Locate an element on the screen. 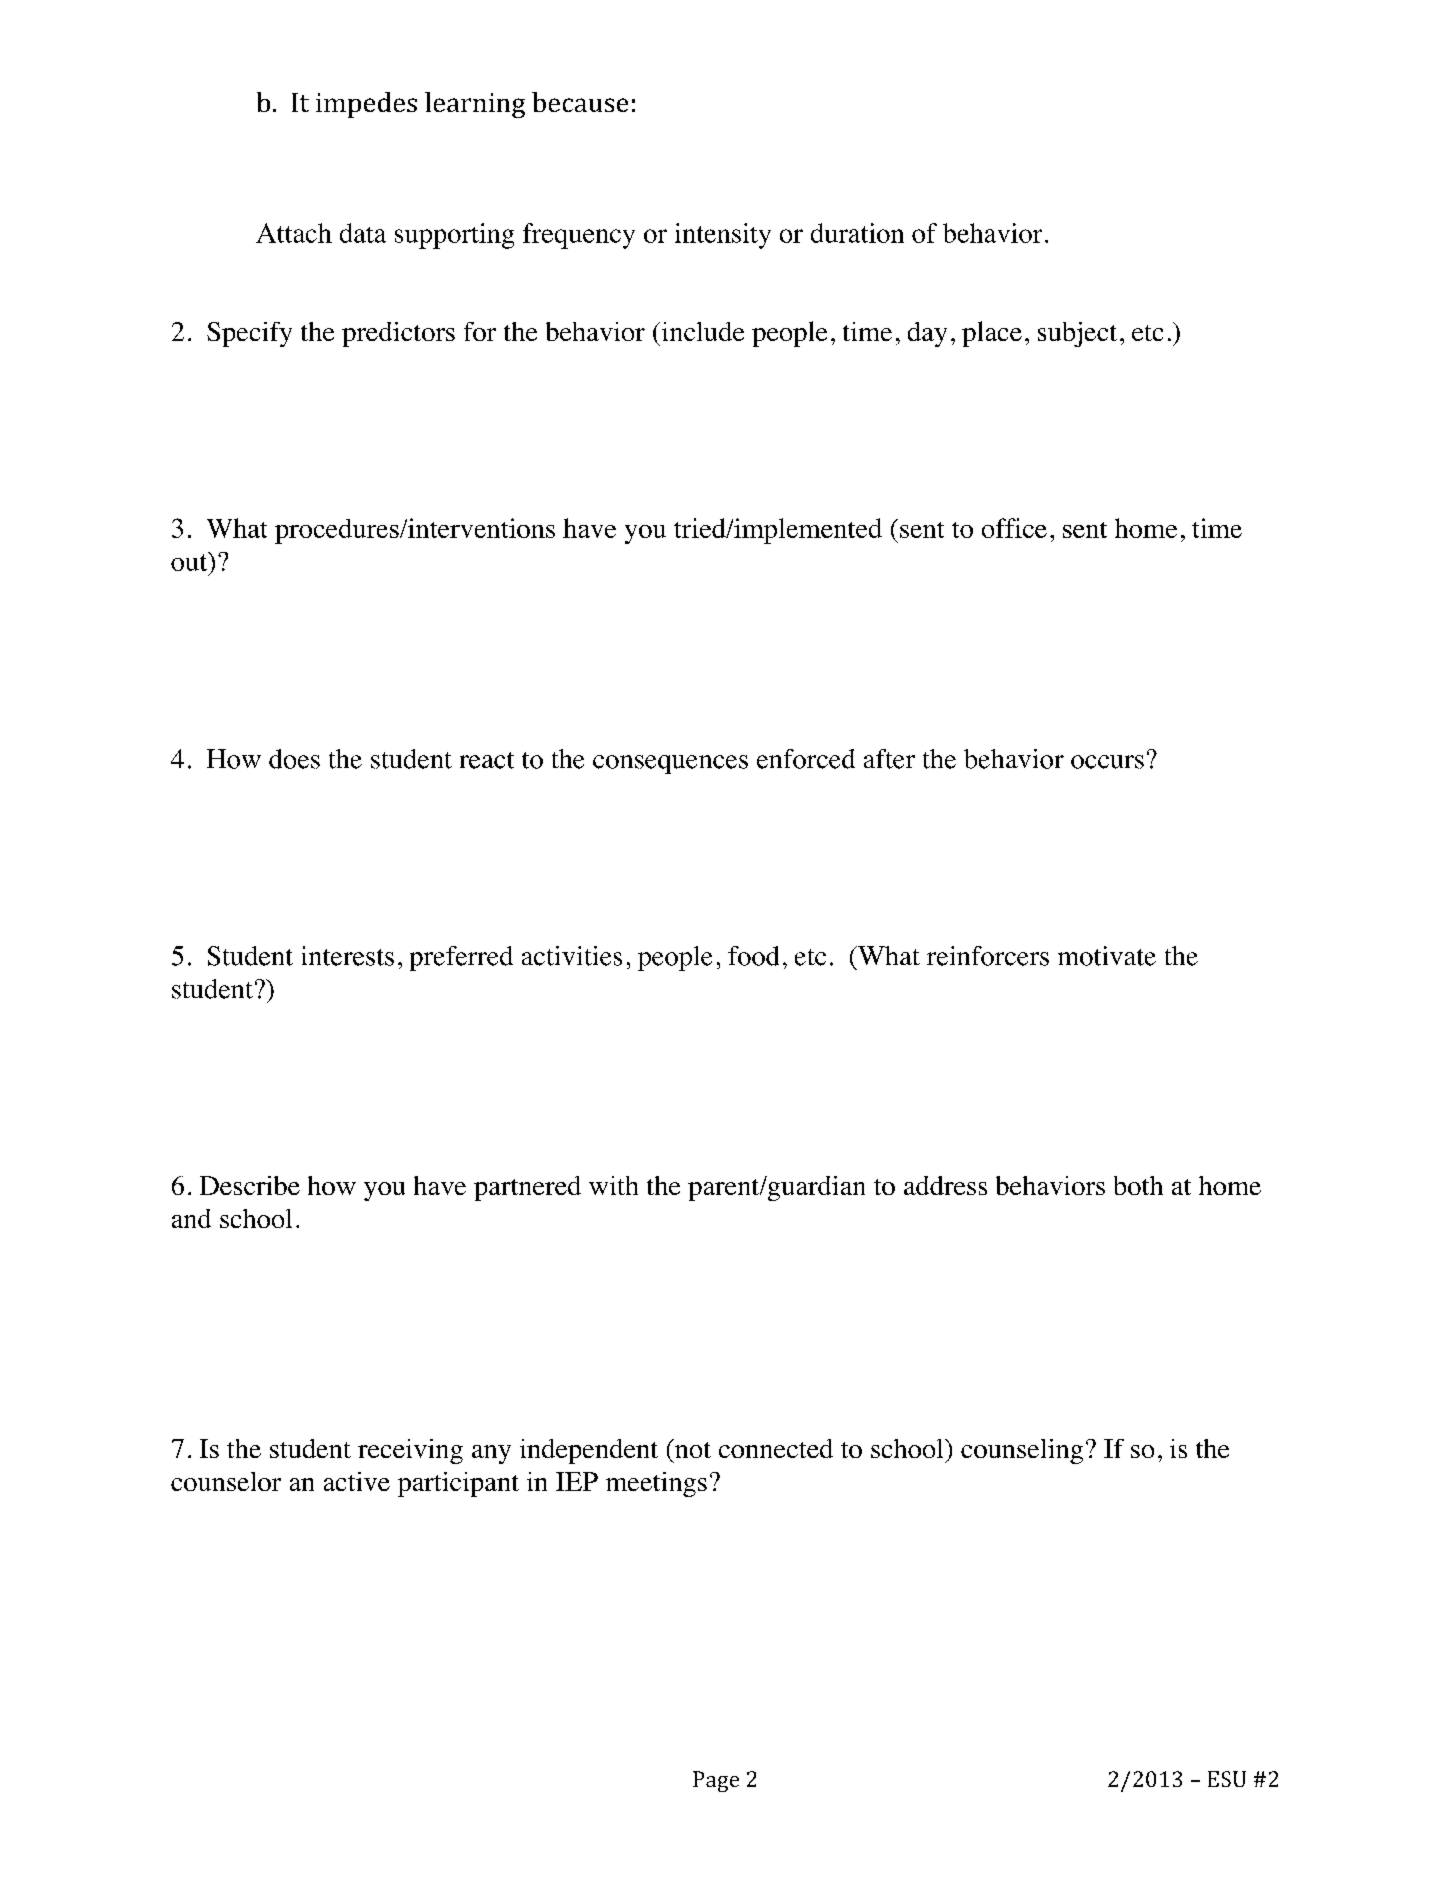  consequences is located at coordinates (670, 764).
